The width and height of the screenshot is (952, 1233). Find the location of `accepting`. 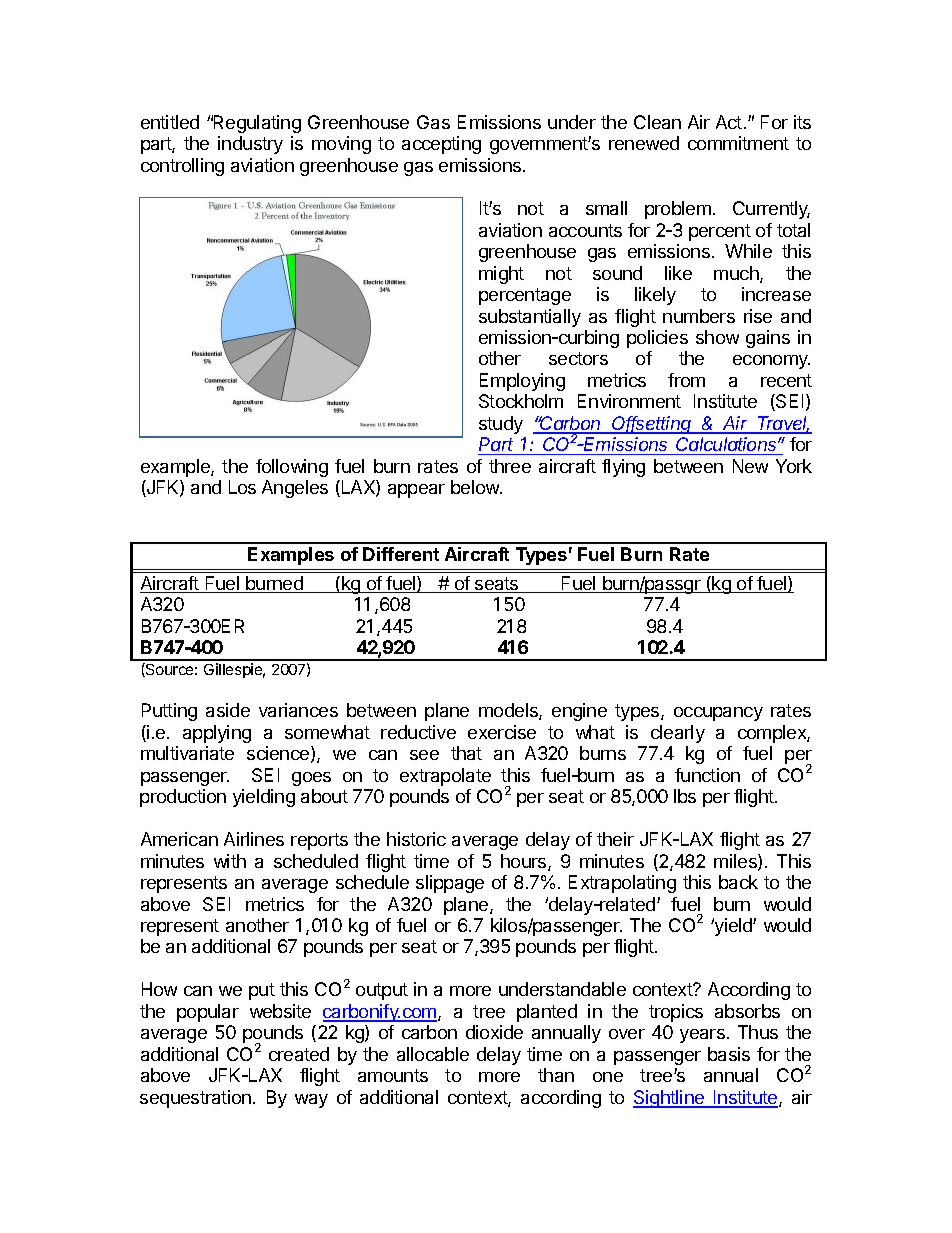

accepting is located at coordinates (441, 145).
